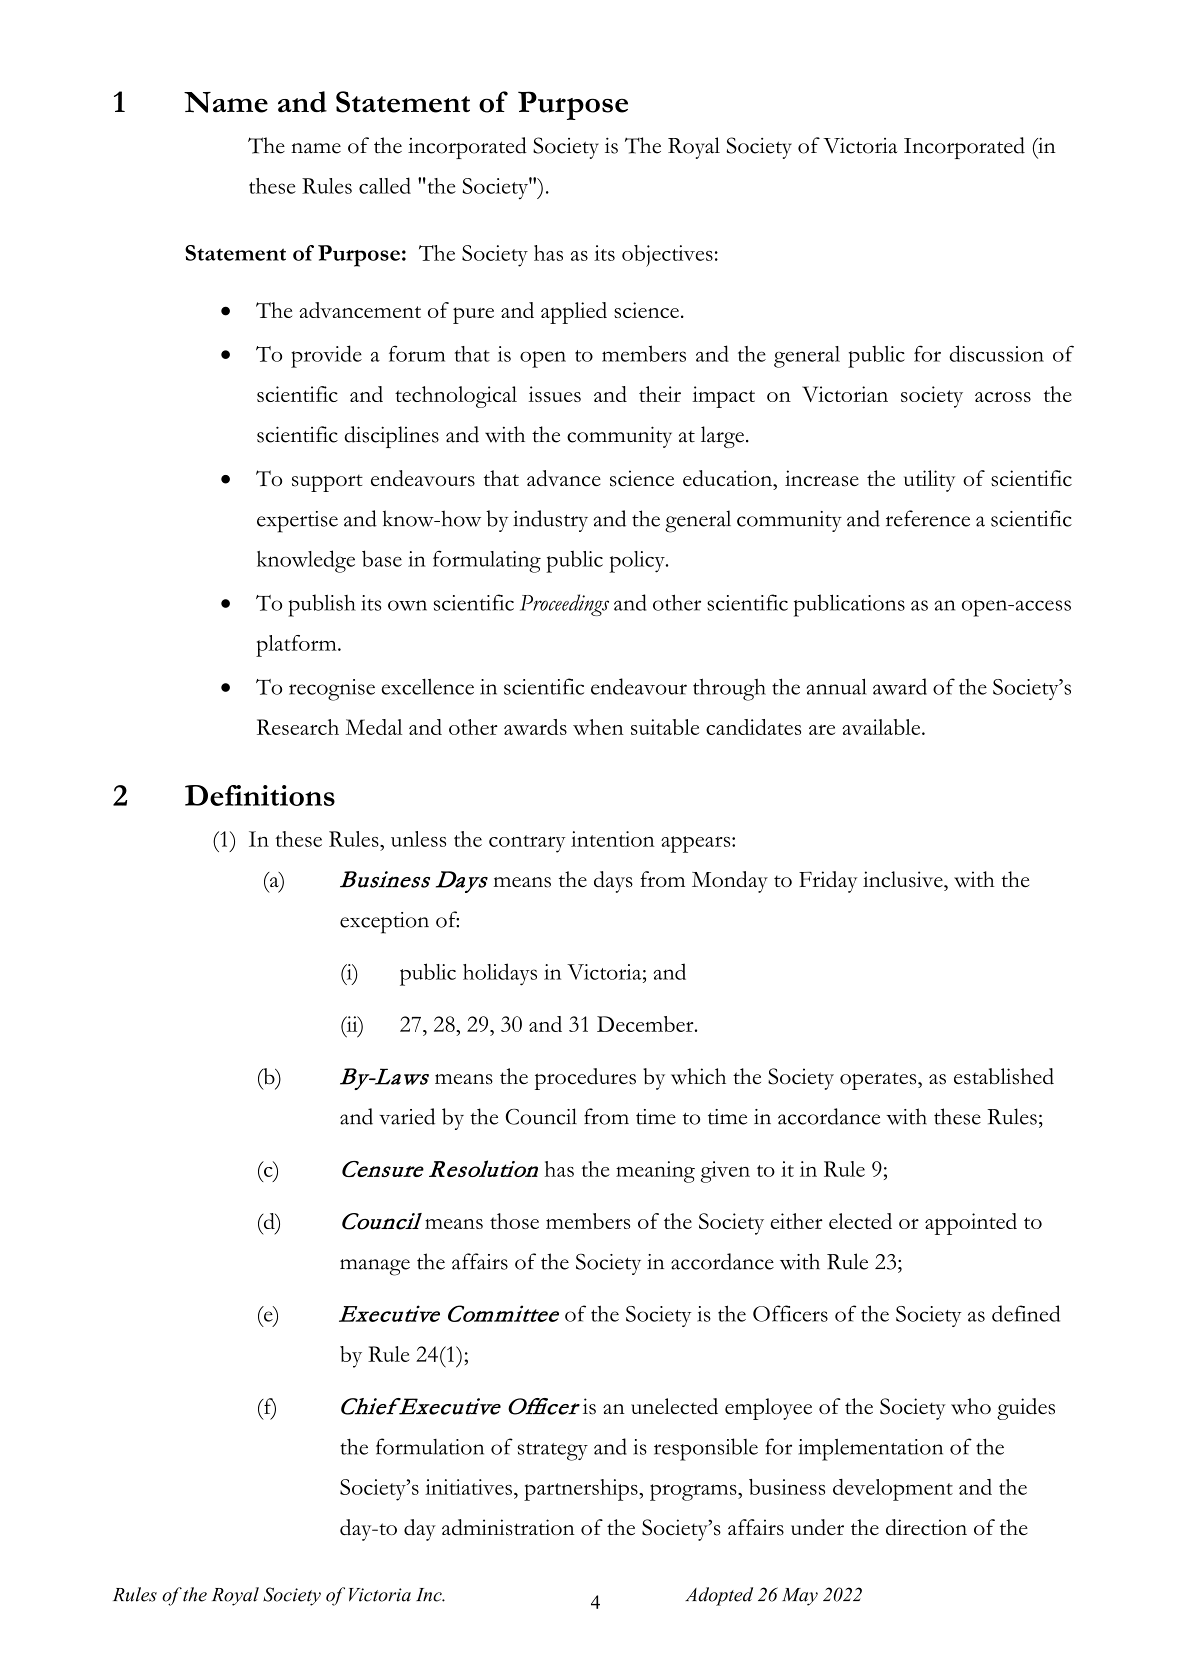 The width and height of the image is (1185, 1676). What do you see at coordinates (667, 256) in the image?
I see `objectives` at bounding box center [667, 256].
